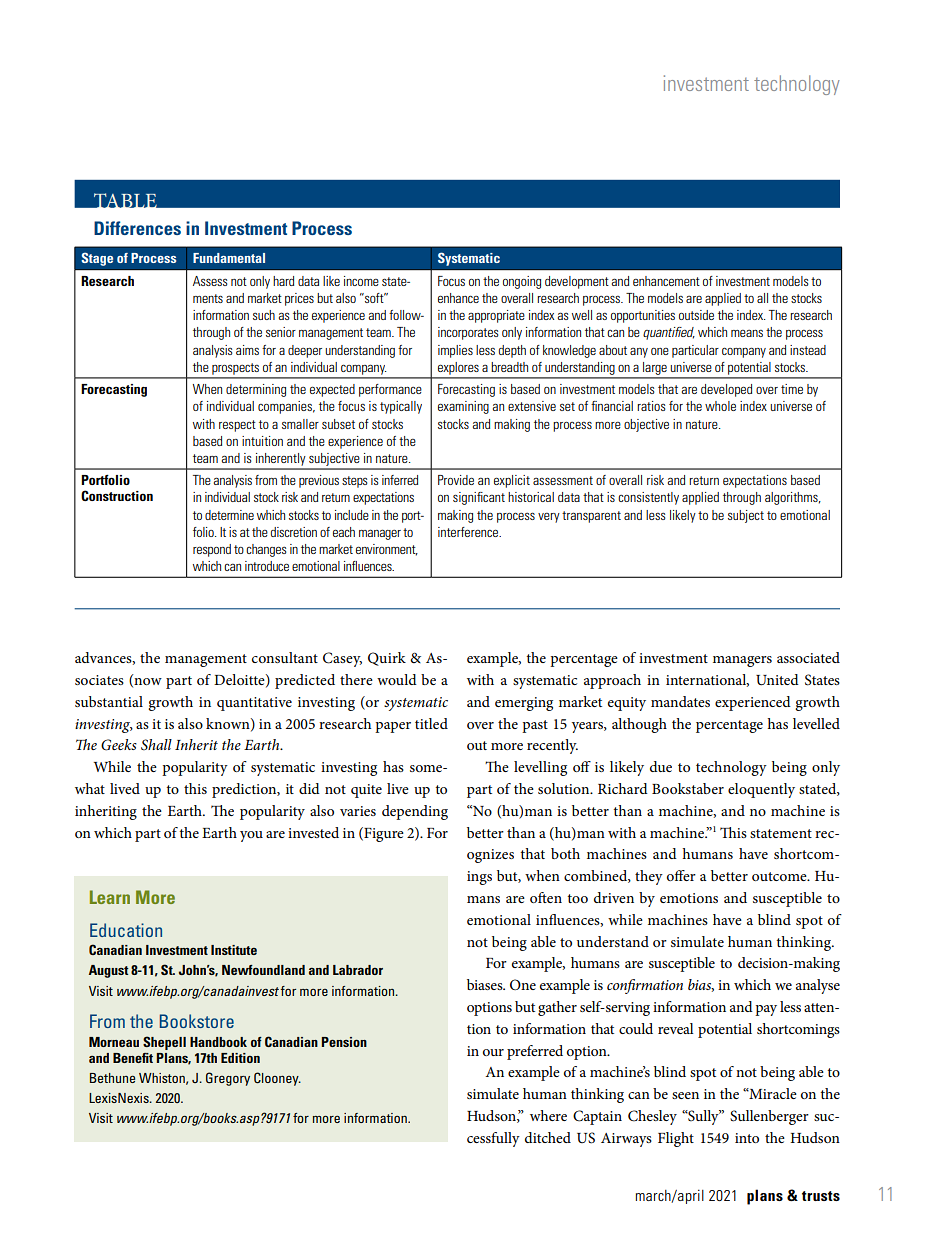  I want to click on ongoing, so click(522, 282).
